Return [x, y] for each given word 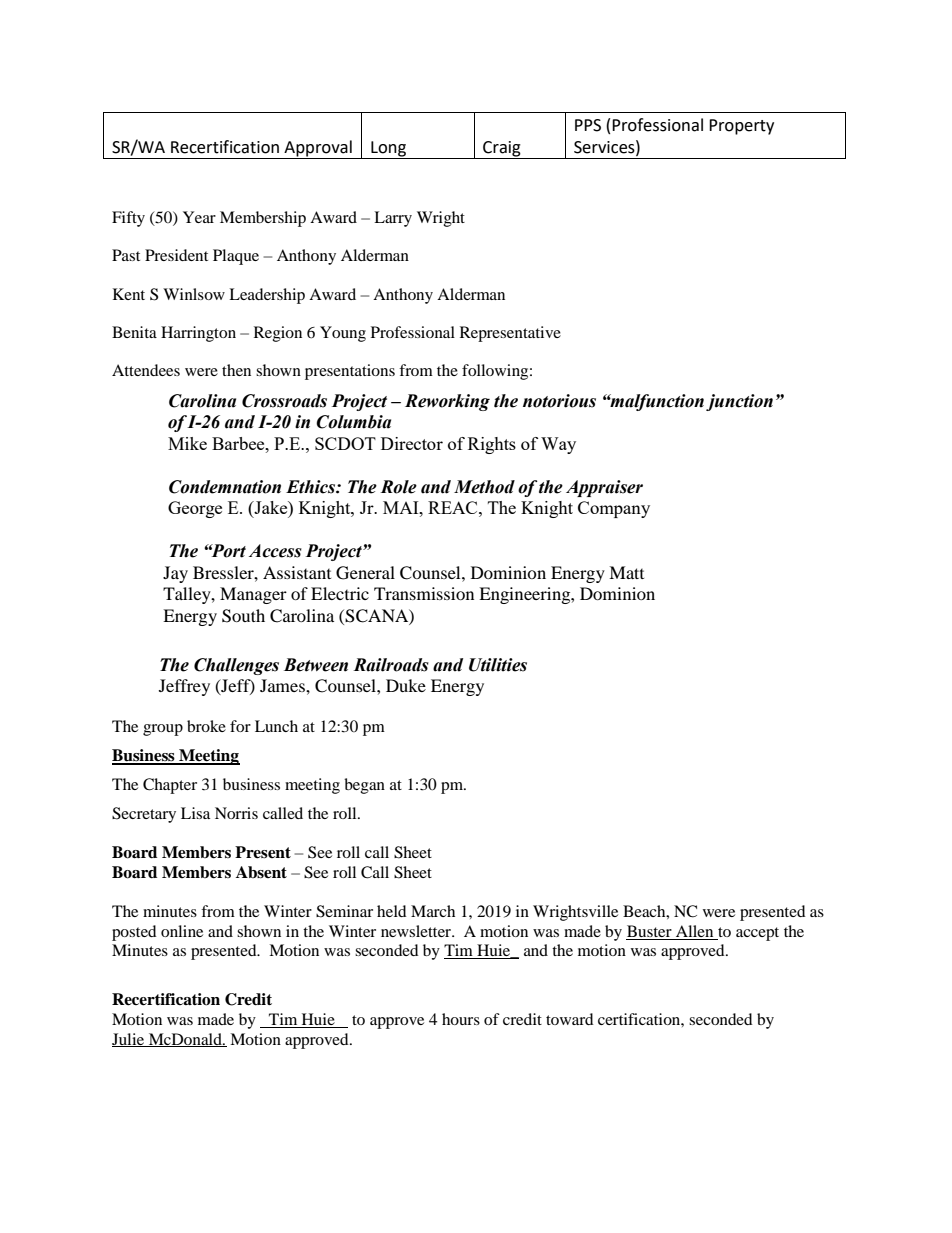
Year [199, 217]
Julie [129, 1040]
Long [389, 150]
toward [570, 1019]
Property [741, 127]
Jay [175, 574]
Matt [626, 572]
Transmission [424, 593]
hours [461, 1019]
